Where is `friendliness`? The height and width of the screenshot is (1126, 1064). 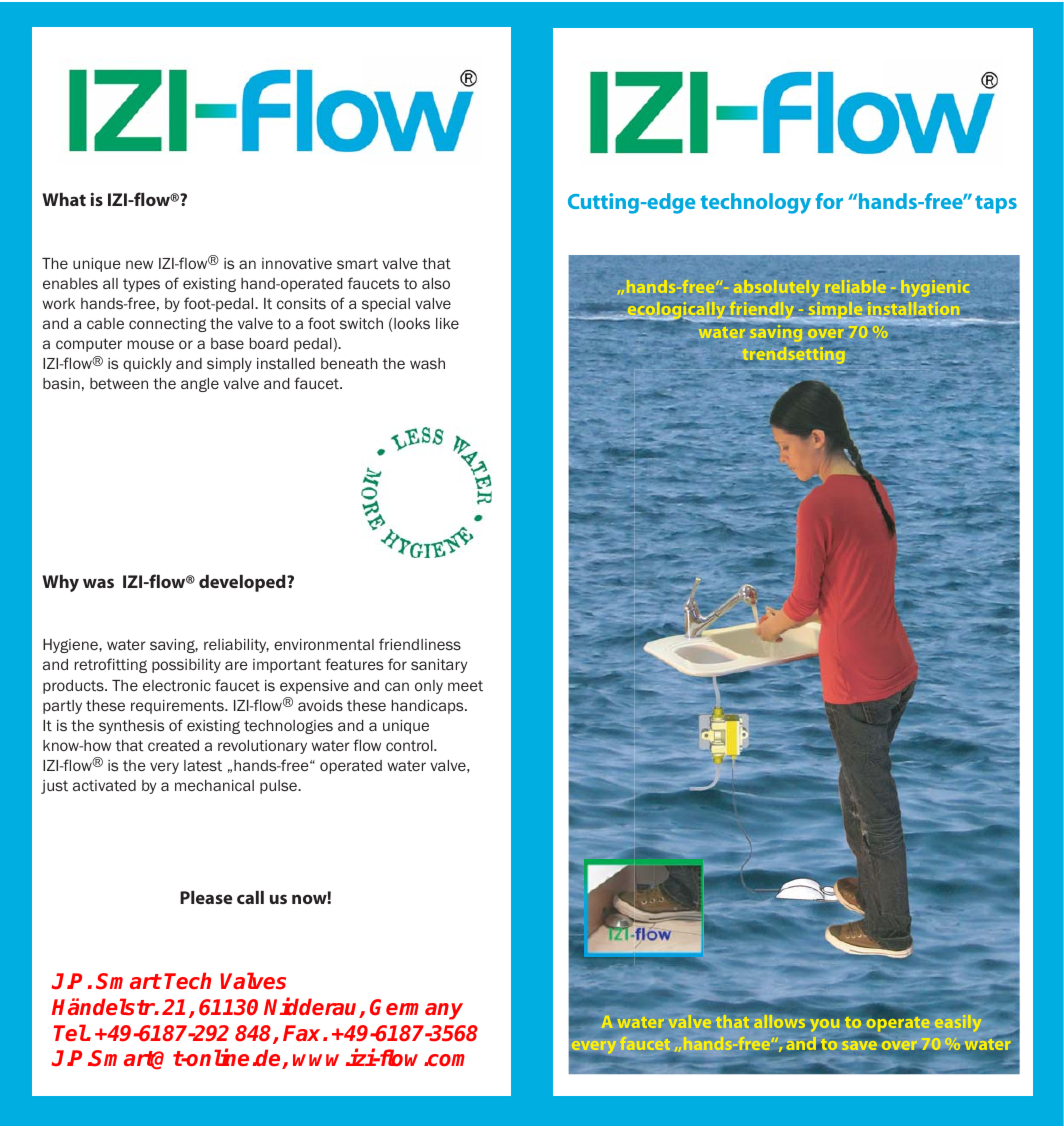 friendliness is located at coordinates (420, 644).
